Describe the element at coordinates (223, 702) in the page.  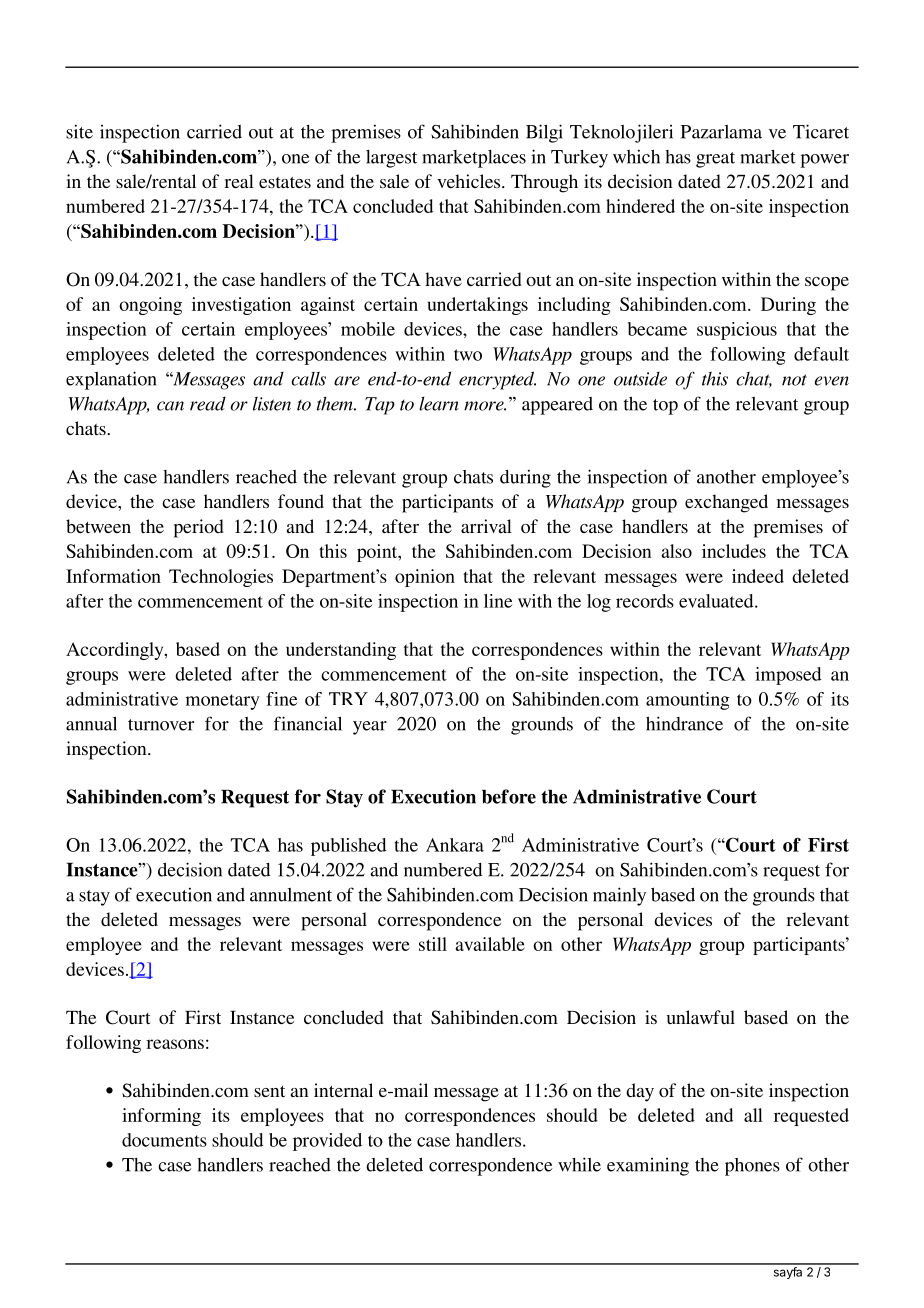
I see `monetary` at that location.
